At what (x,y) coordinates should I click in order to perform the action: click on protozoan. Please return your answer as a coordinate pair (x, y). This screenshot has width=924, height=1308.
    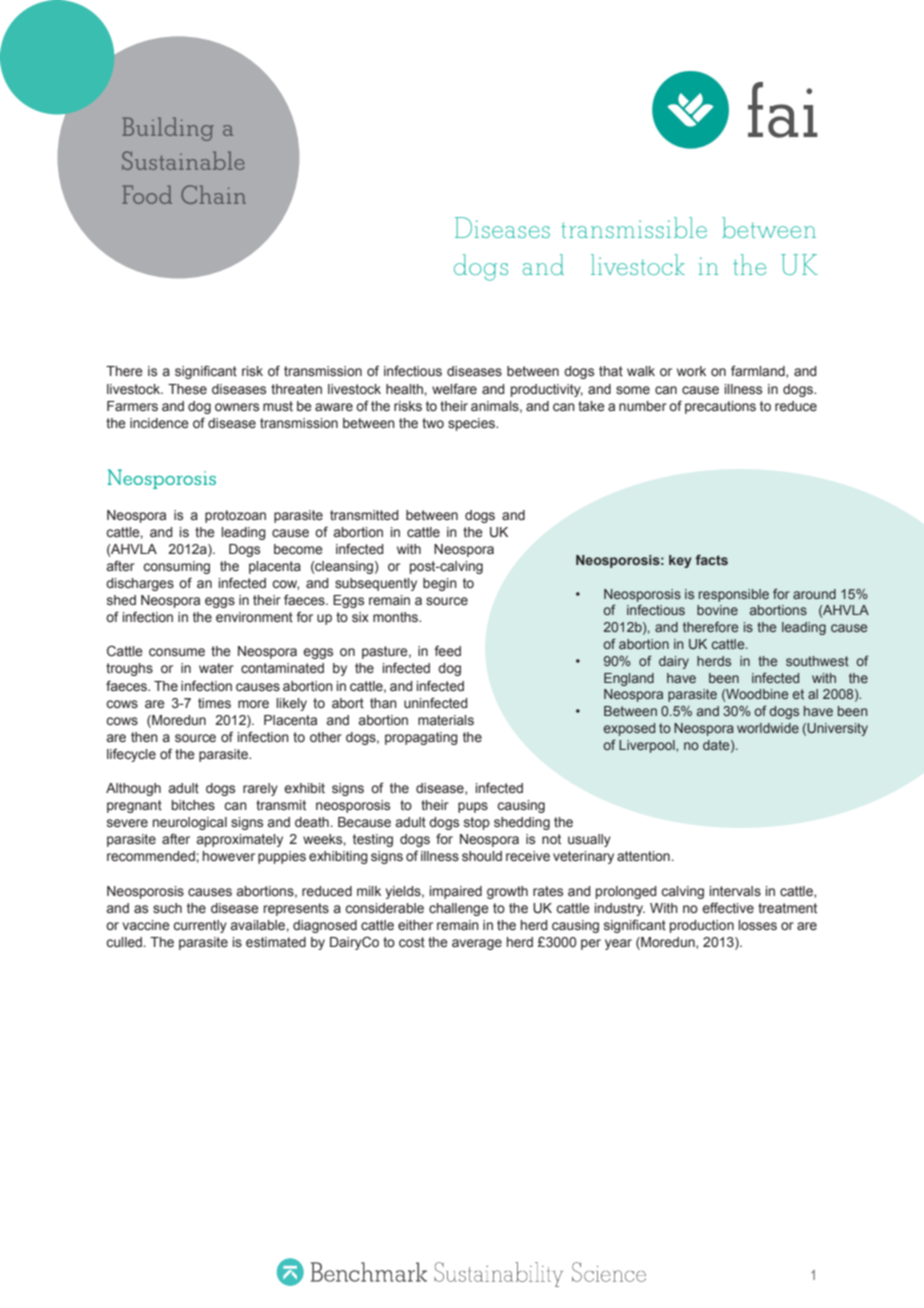
    Looking at the image, I should click on (235, 516).
